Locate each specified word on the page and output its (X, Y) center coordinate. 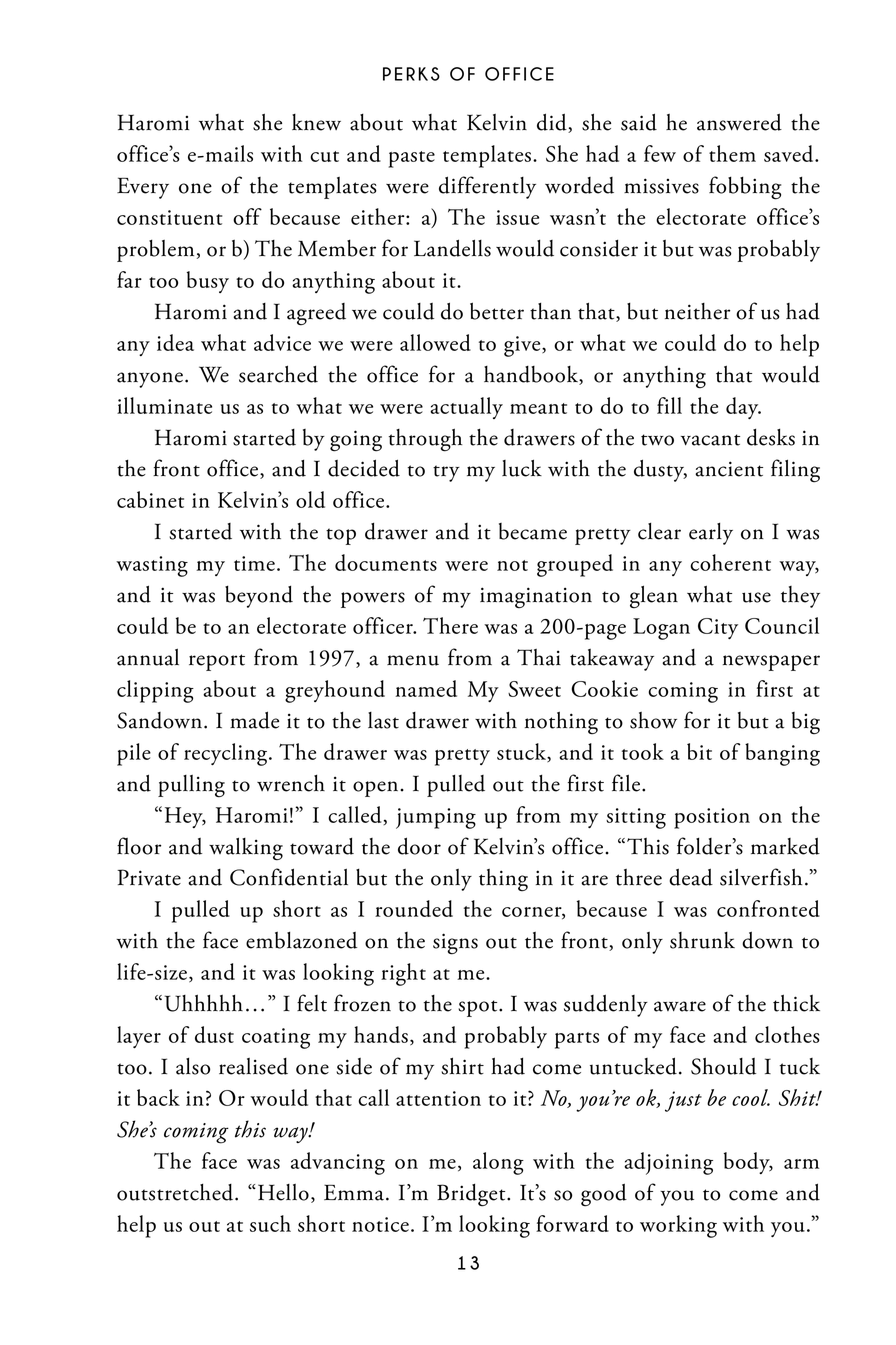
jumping (436, 818)
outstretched (176, 1192)
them (732, 153)
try (446, 473)
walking (246, 849)
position (712, 818)
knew (316, 122)
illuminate (164, 405)
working (678, 1226)
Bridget (472, 1195)
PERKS (411, 74)
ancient (729, 469)
